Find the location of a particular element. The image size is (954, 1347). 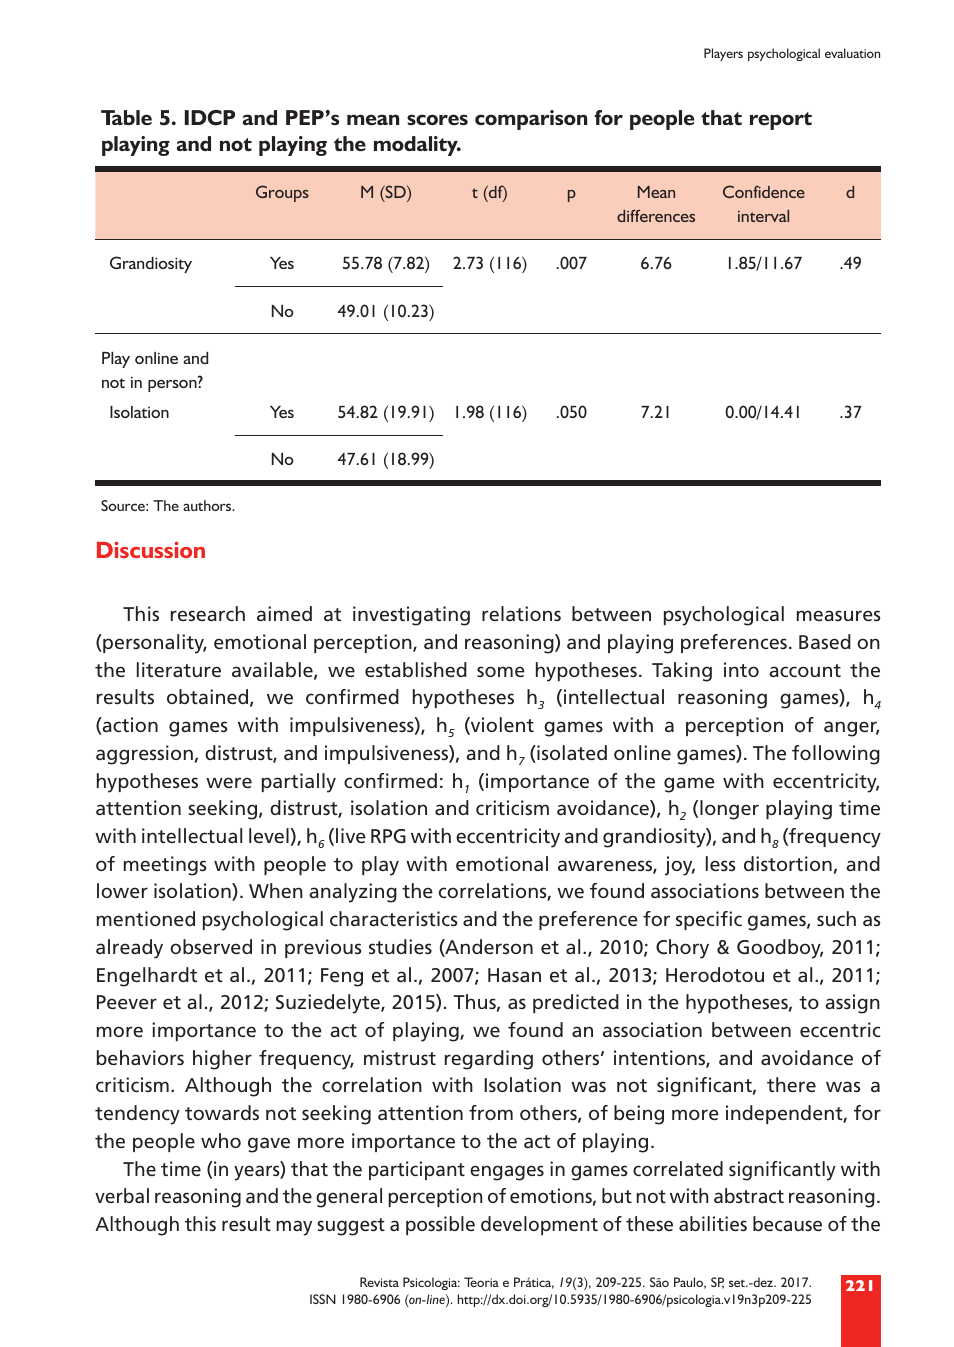

specific is located at coordinates (709, 920).
